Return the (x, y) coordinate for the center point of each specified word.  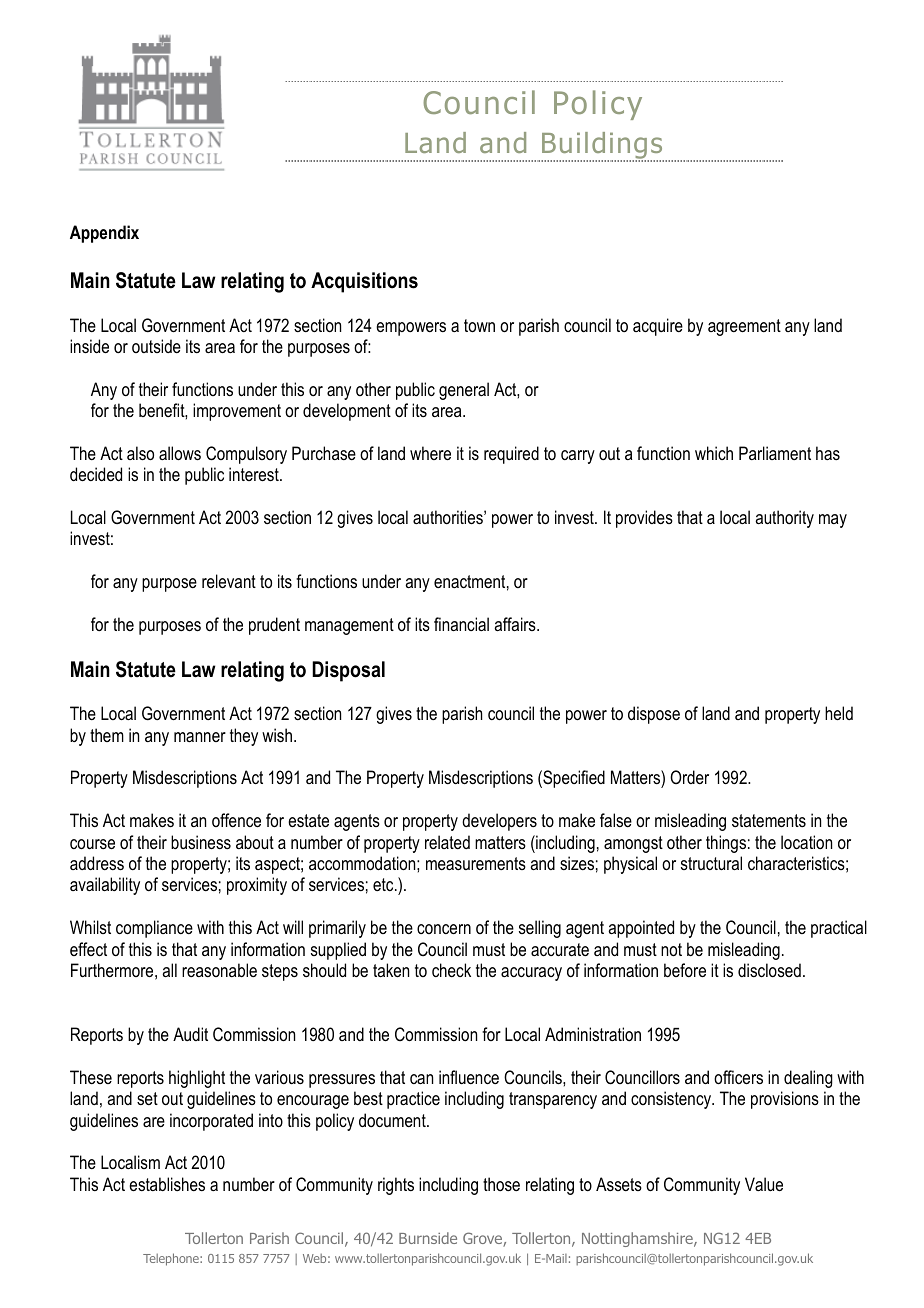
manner (200, 737)
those (501, 1184)
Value (764, 1184)
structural (711, 863)
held (839, 713)
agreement (744, 327)
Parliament (775, 453)
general (464, 391)
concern (444, 929)
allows (180, 453)
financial (461, 624)
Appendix (104, 234)
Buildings (602, 147)
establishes (167, 1184)
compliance (154, 929)
